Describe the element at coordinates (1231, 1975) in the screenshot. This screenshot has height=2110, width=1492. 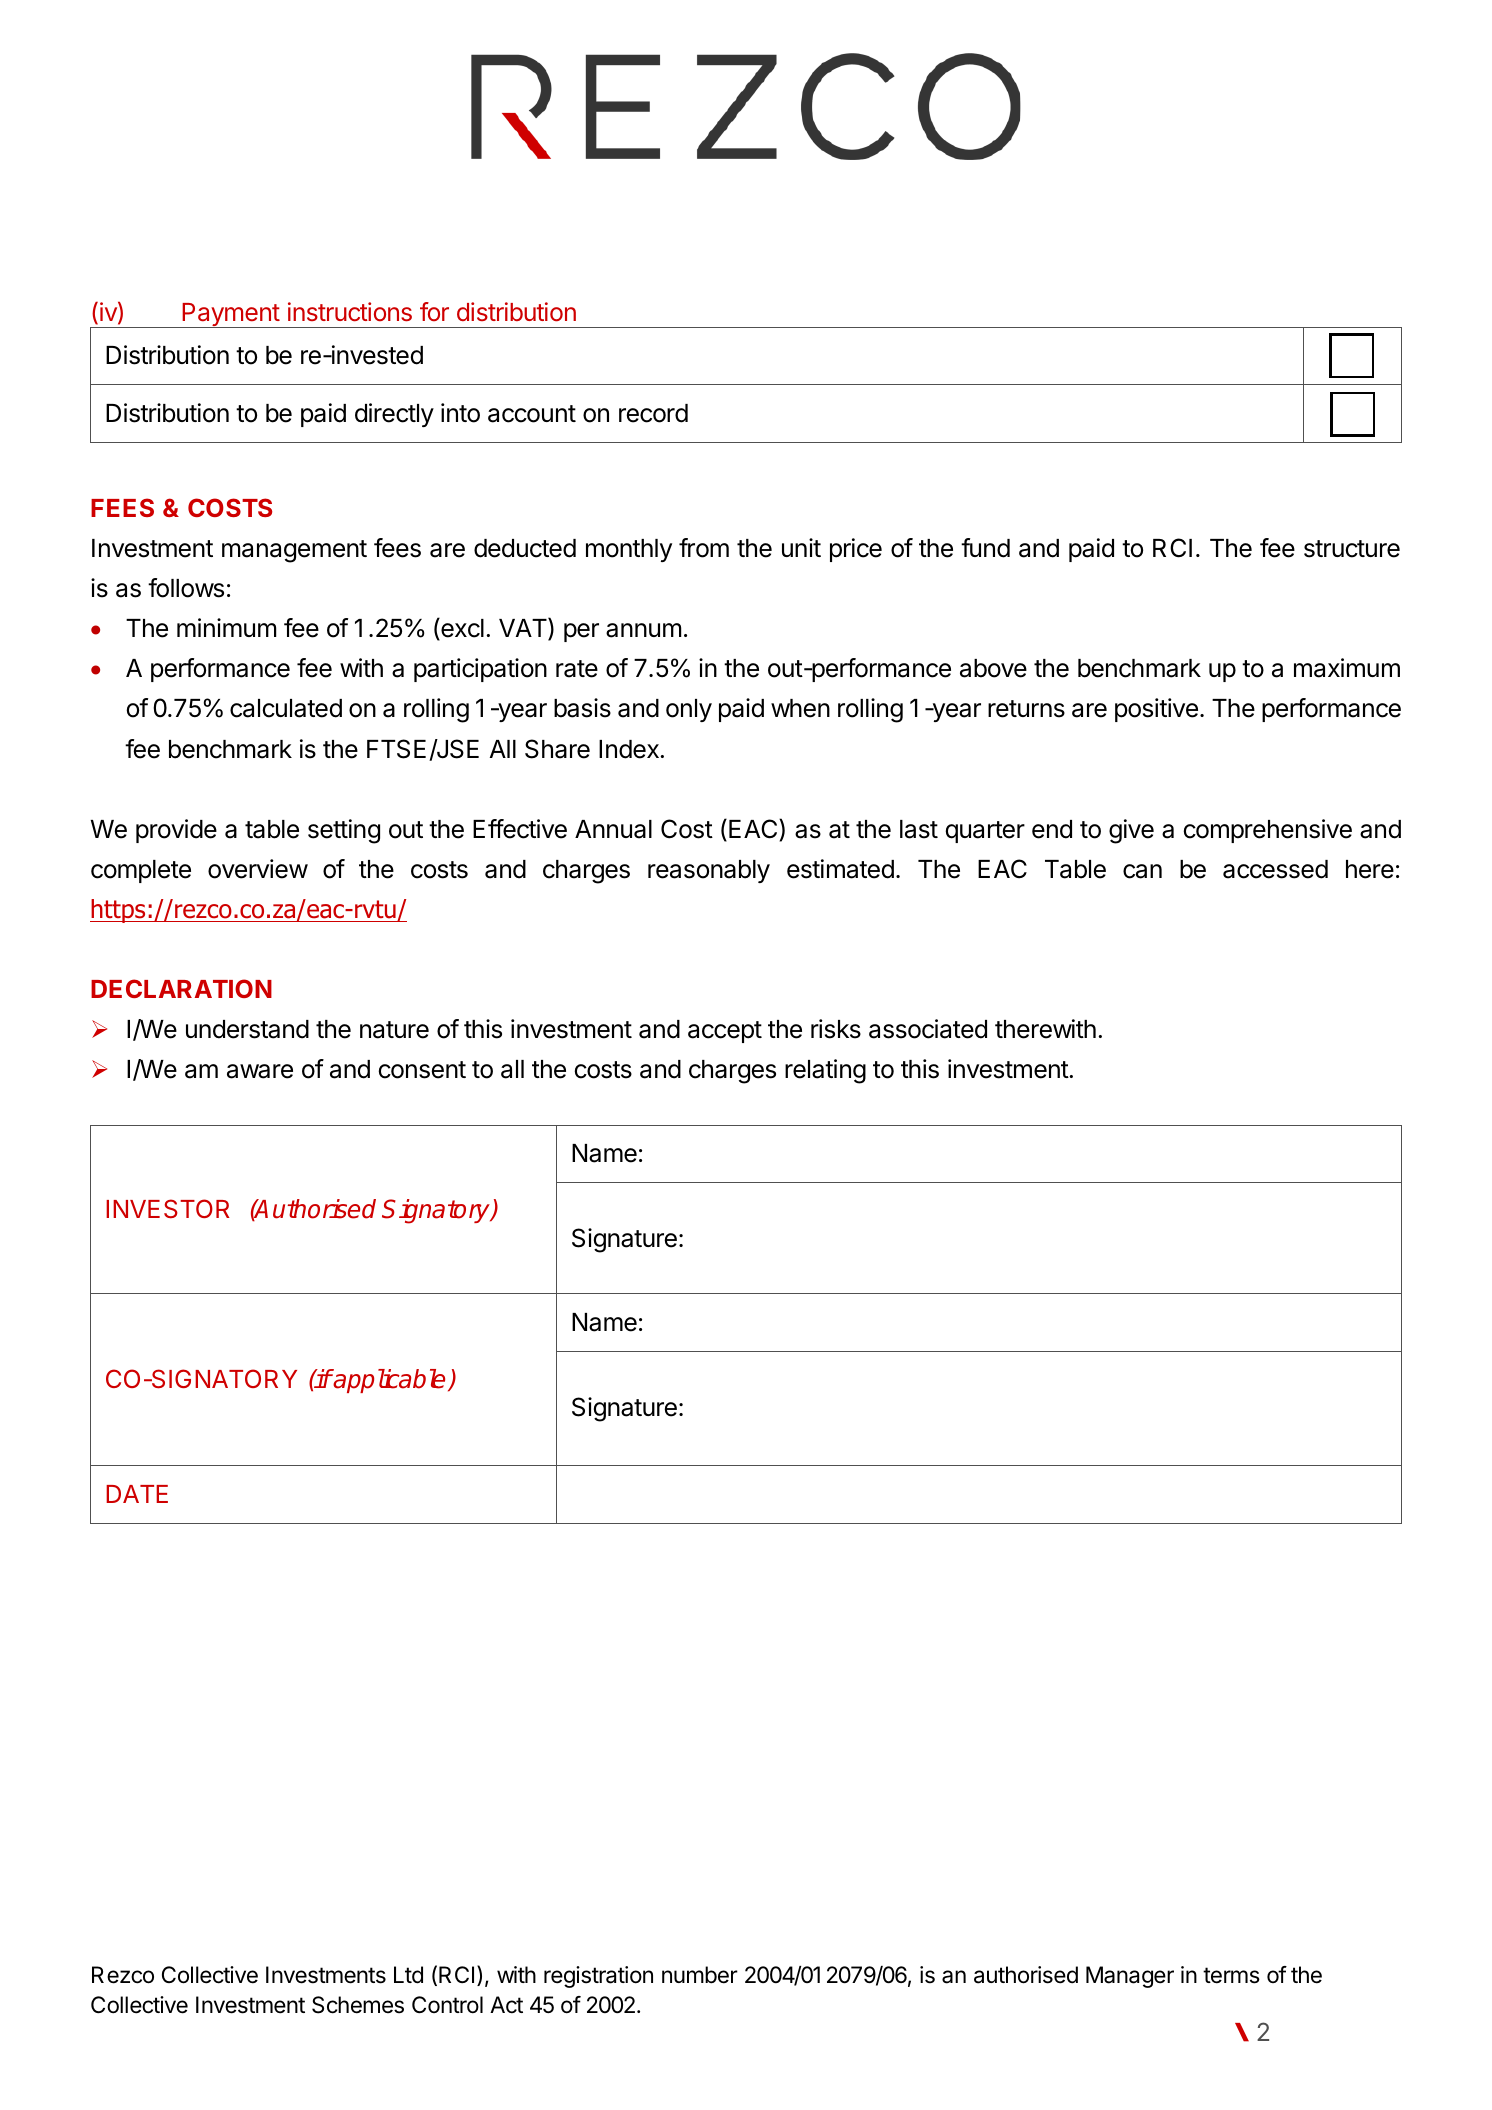
I see `terms` at that location.
